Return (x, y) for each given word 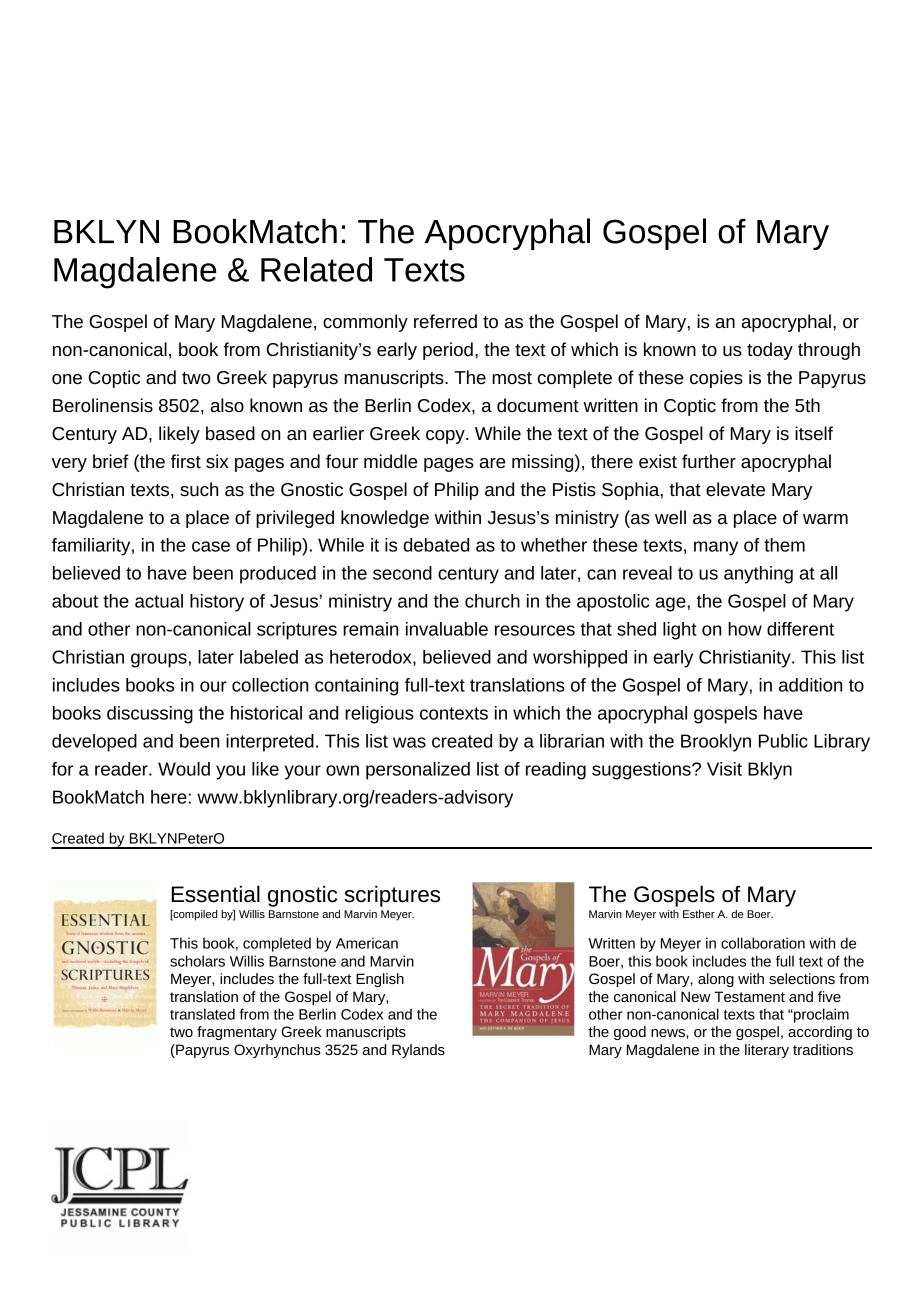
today (770, 351)
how (745, 629)
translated (202, 1014)
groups (159, 660)
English (380, 980)
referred (445, 321)
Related (316, 269)
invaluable (447, 629)
